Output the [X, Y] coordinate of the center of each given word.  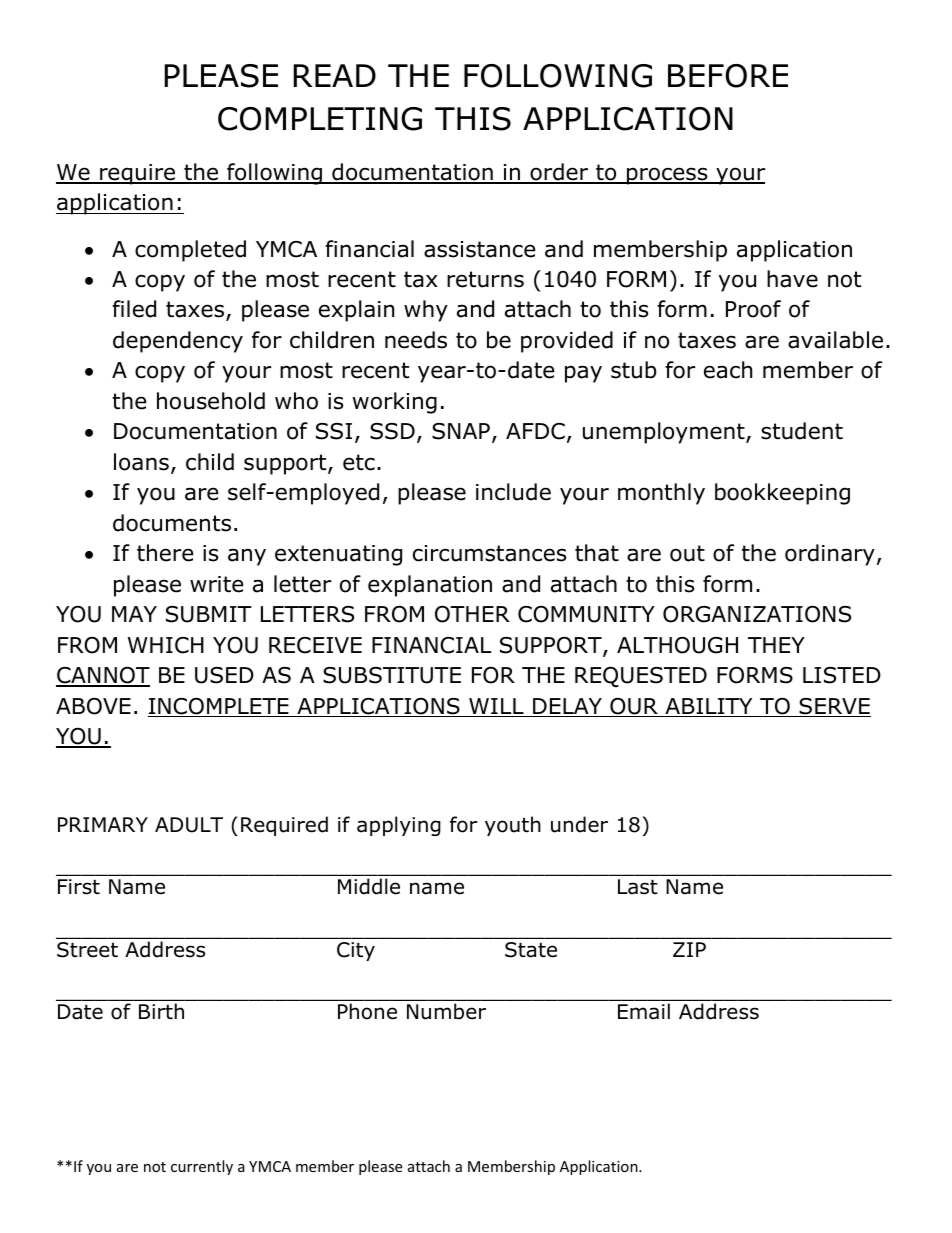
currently [202, 1167]
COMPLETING [320, 119]
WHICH [166, 645]
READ [334, 75]
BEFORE [728, 76]
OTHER [472, 614]
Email [644, 1011]
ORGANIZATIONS [757, 614]
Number [446, 1011]
